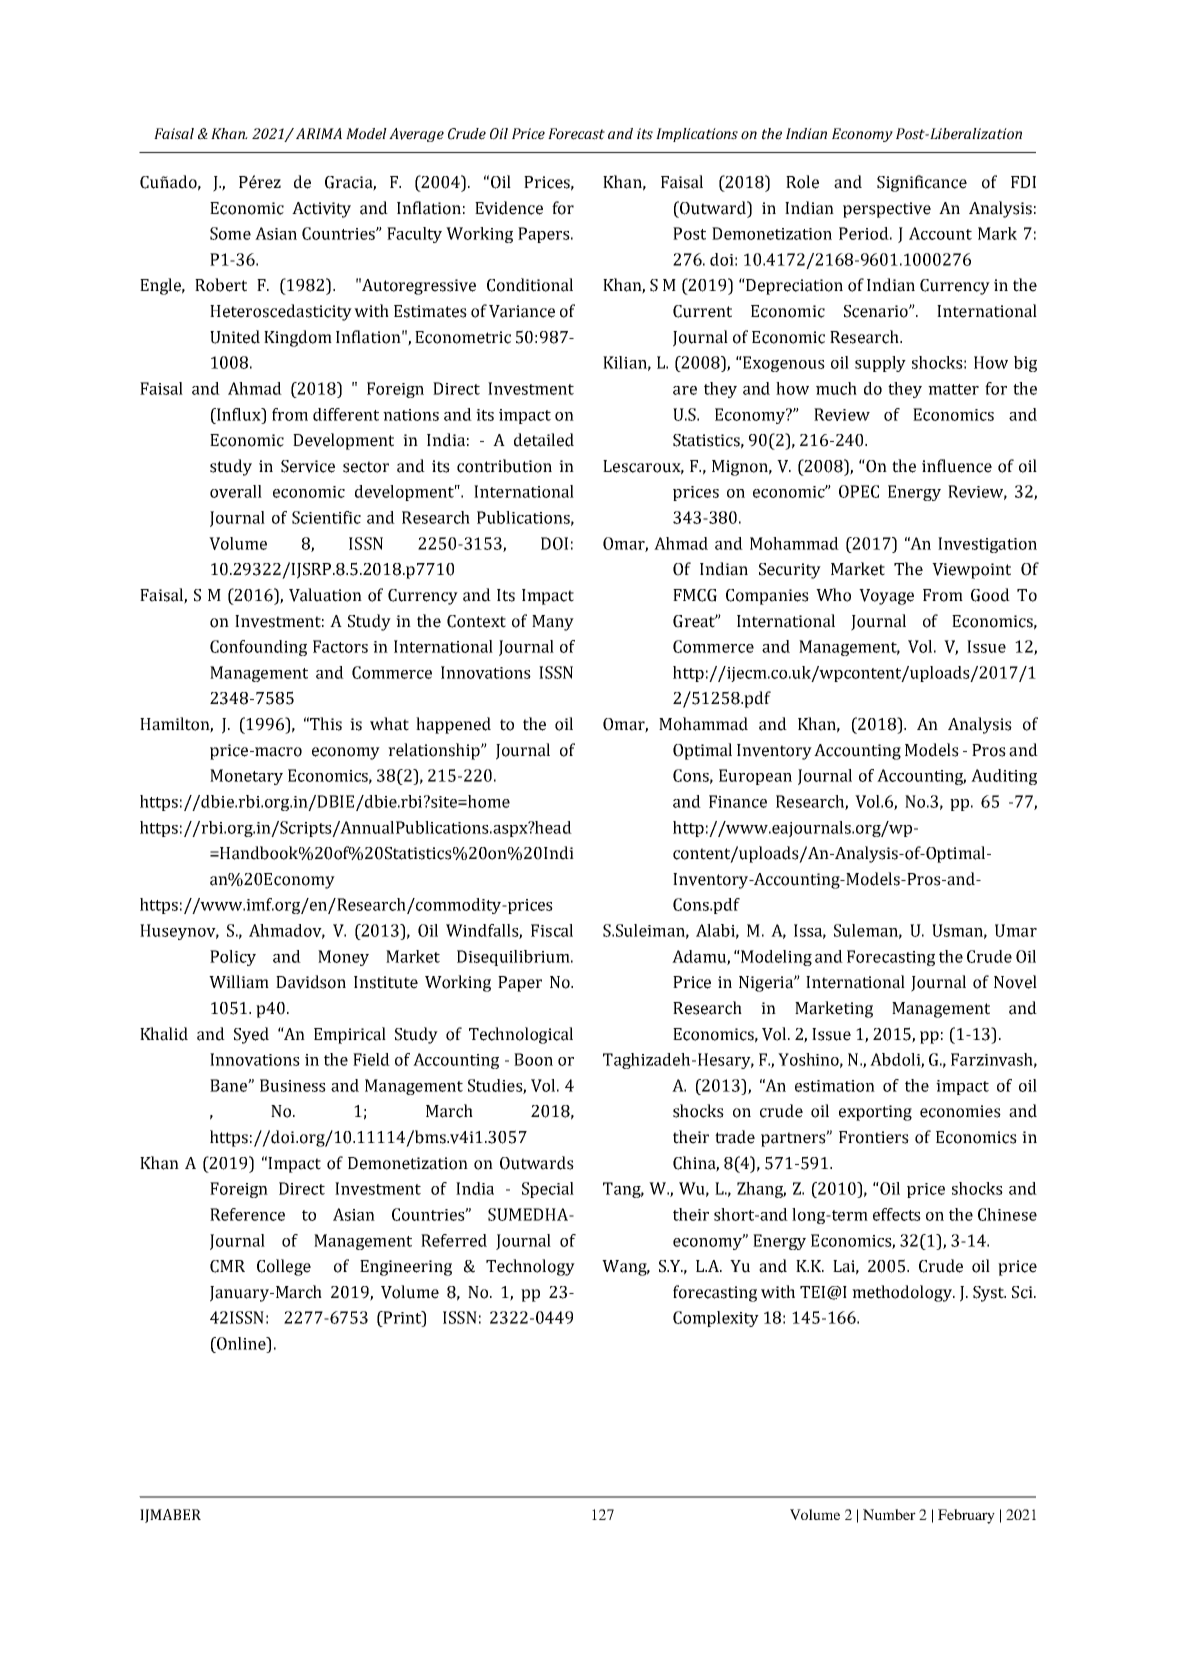 The height and width of the screenshot is (1665, 1177). What do you see at coordinates (874, 1137) in the screenshot?
I see `Frontiers` at bounding box center [874, 1137].
